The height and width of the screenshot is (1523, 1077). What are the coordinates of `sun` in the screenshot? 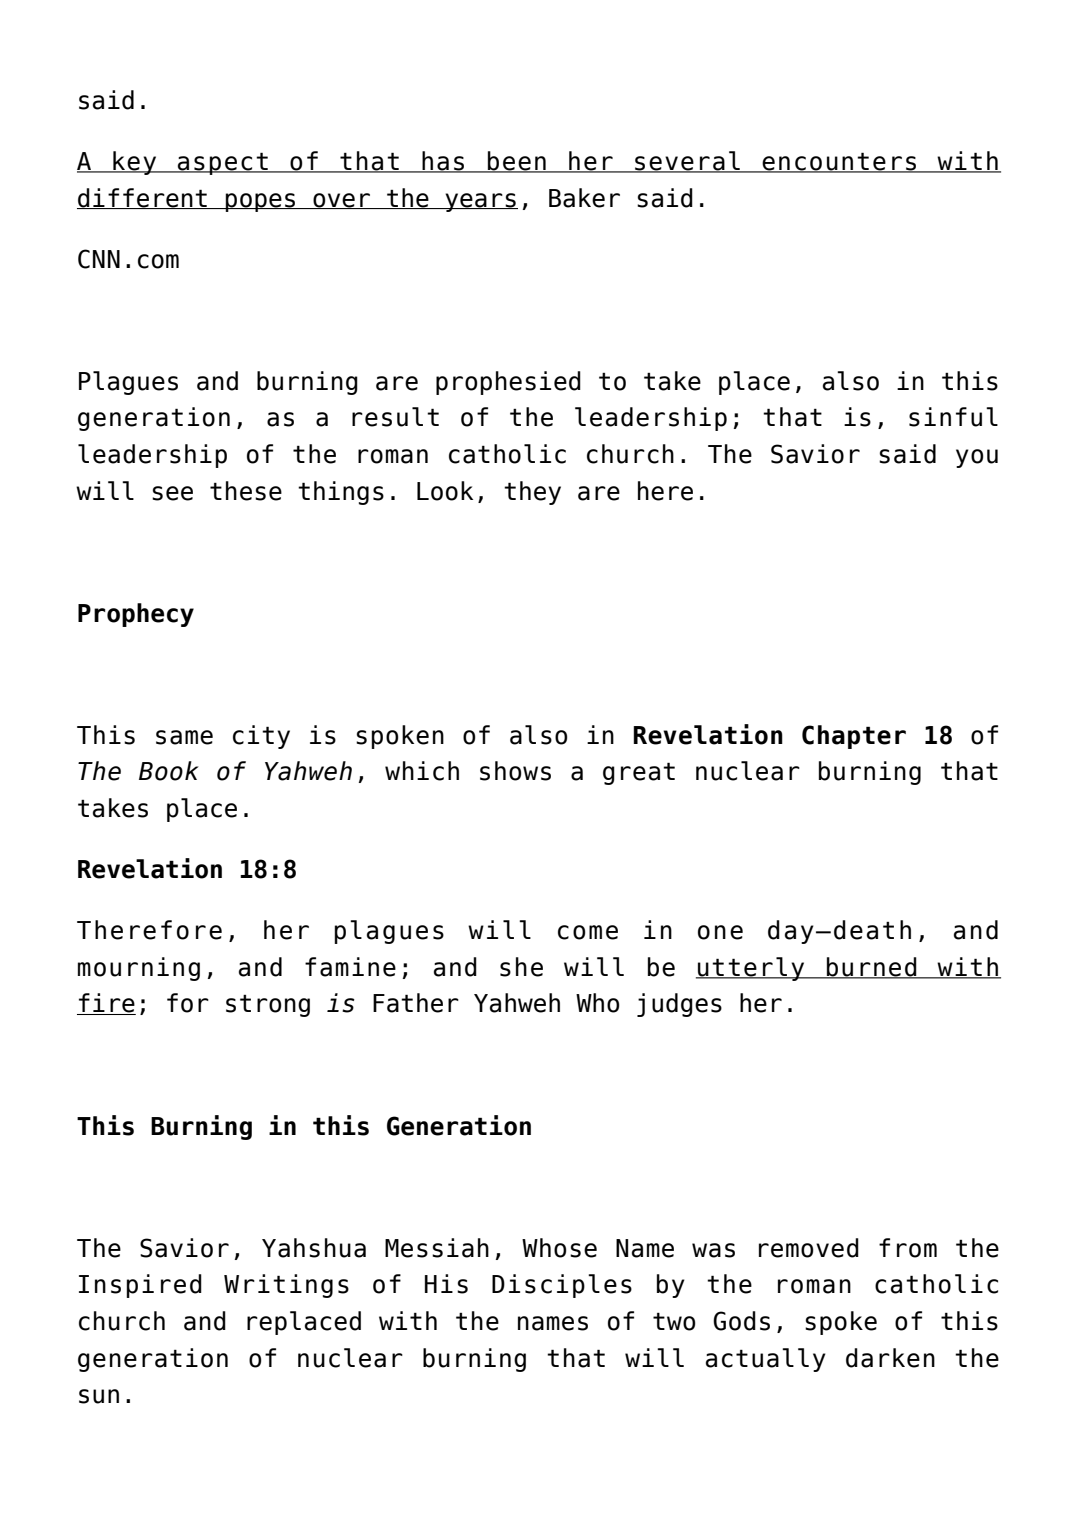 It's located at (99, 1396).
